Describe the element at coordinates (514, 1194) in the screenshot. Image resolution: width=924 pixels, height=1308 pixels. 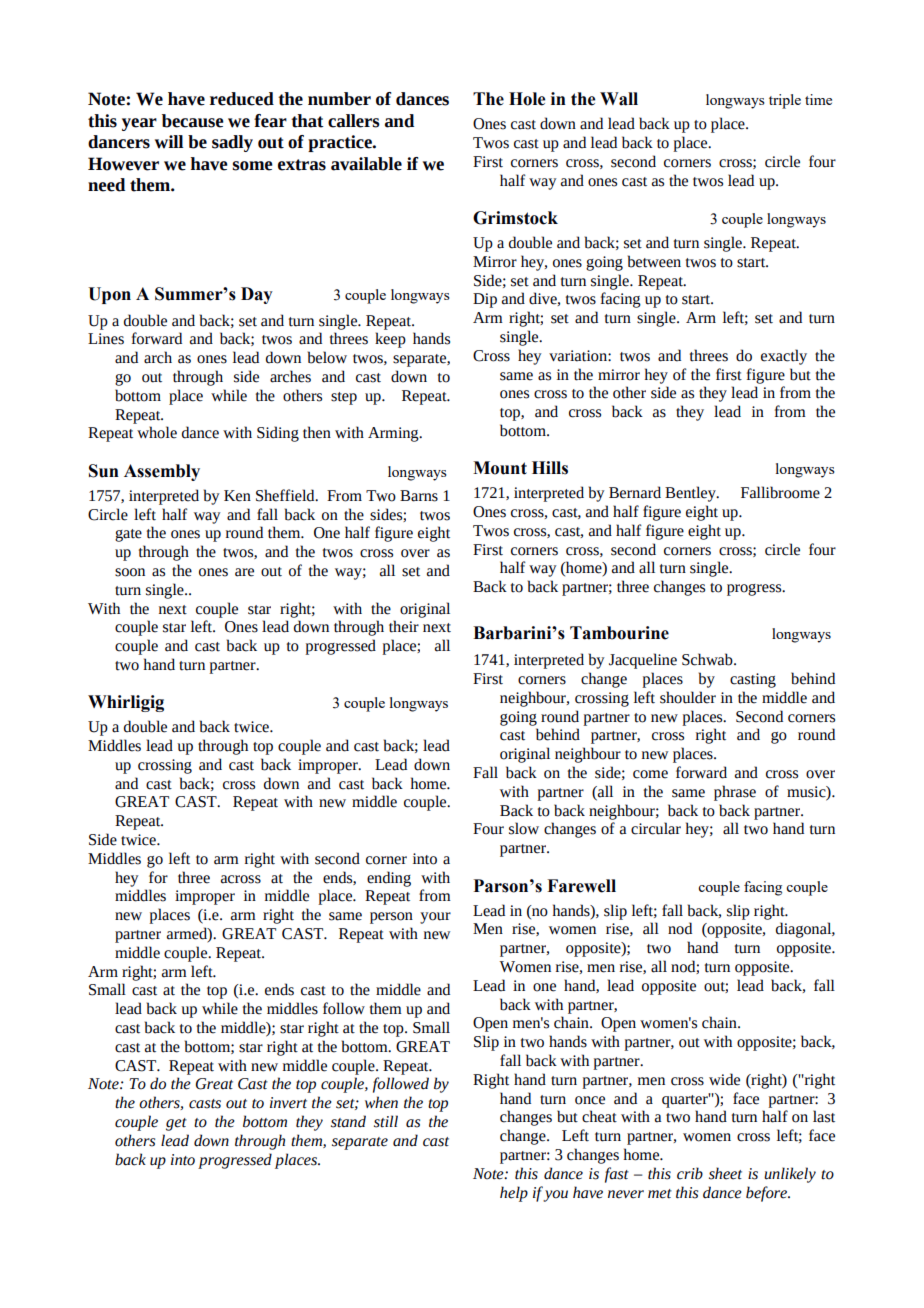
I see `help` at that location.
